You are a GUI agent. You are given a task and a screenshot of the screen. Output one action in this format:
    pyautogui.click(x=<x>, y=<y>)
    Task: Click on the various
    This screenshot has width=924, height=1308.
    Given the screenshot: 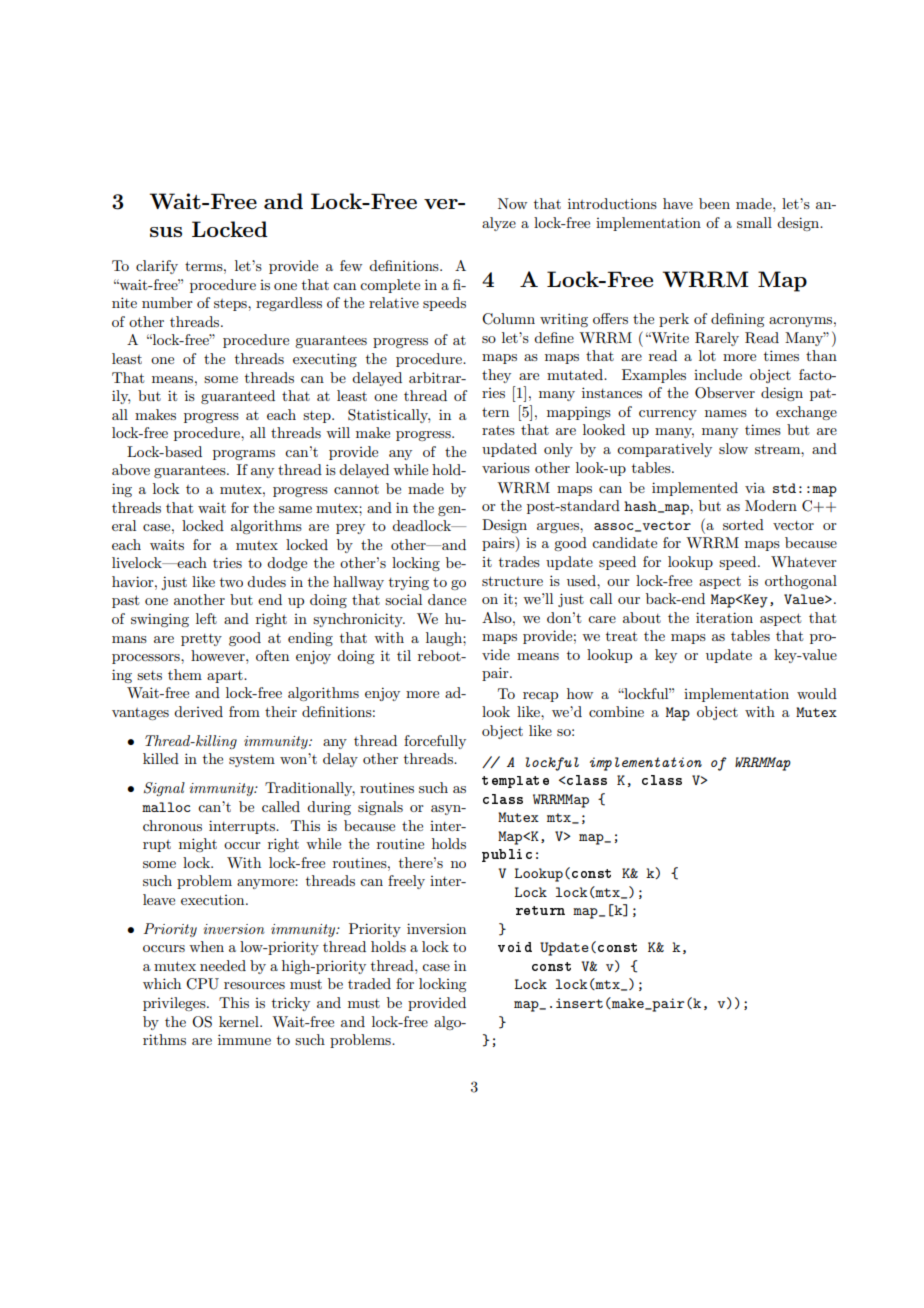 What is the action you would take?
    pyautogui.click(x=506, y=468)
